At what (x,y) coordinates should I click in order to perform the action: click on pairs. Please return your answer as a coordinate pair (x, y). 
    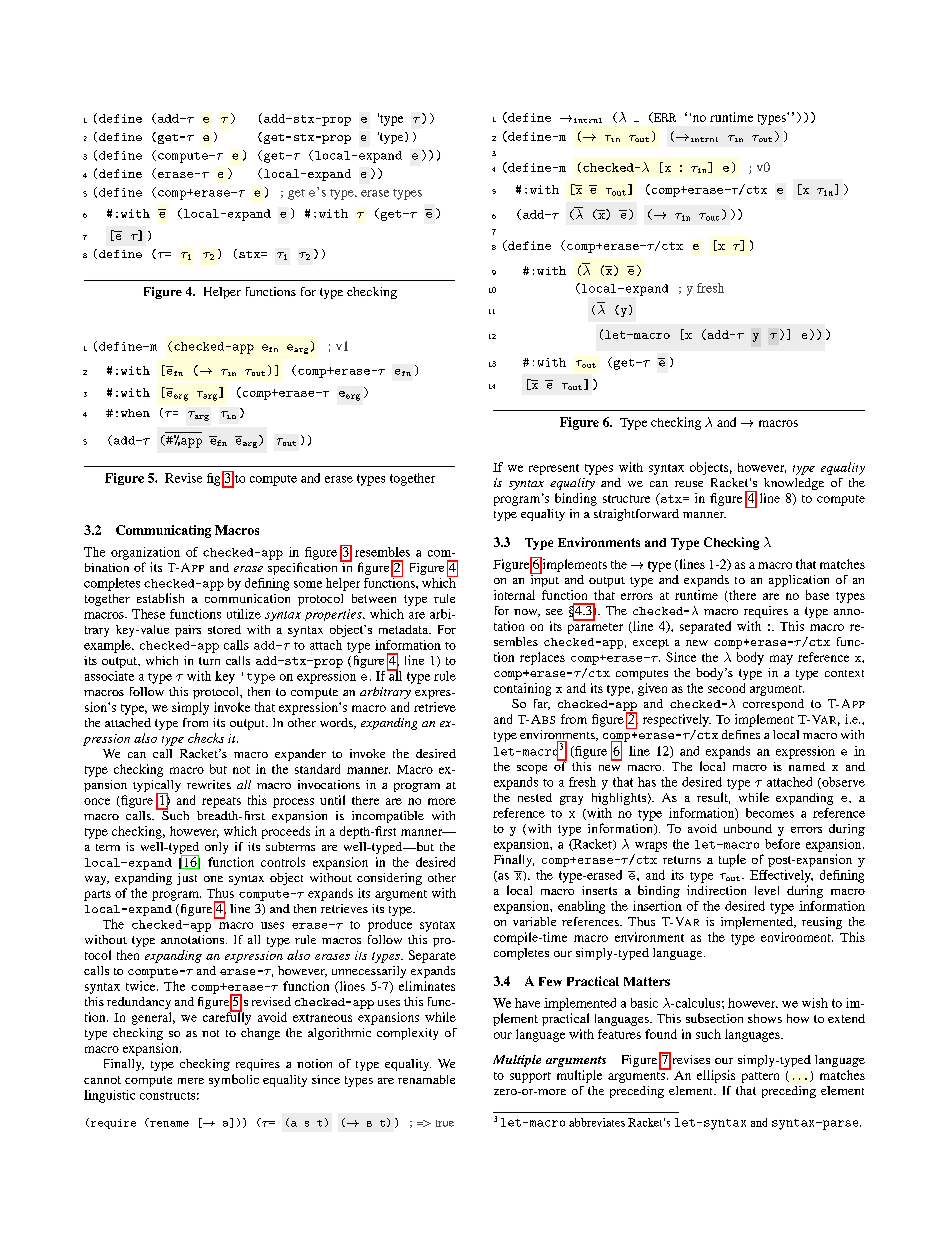
    Looking at the image, I should click on (188, 631).
